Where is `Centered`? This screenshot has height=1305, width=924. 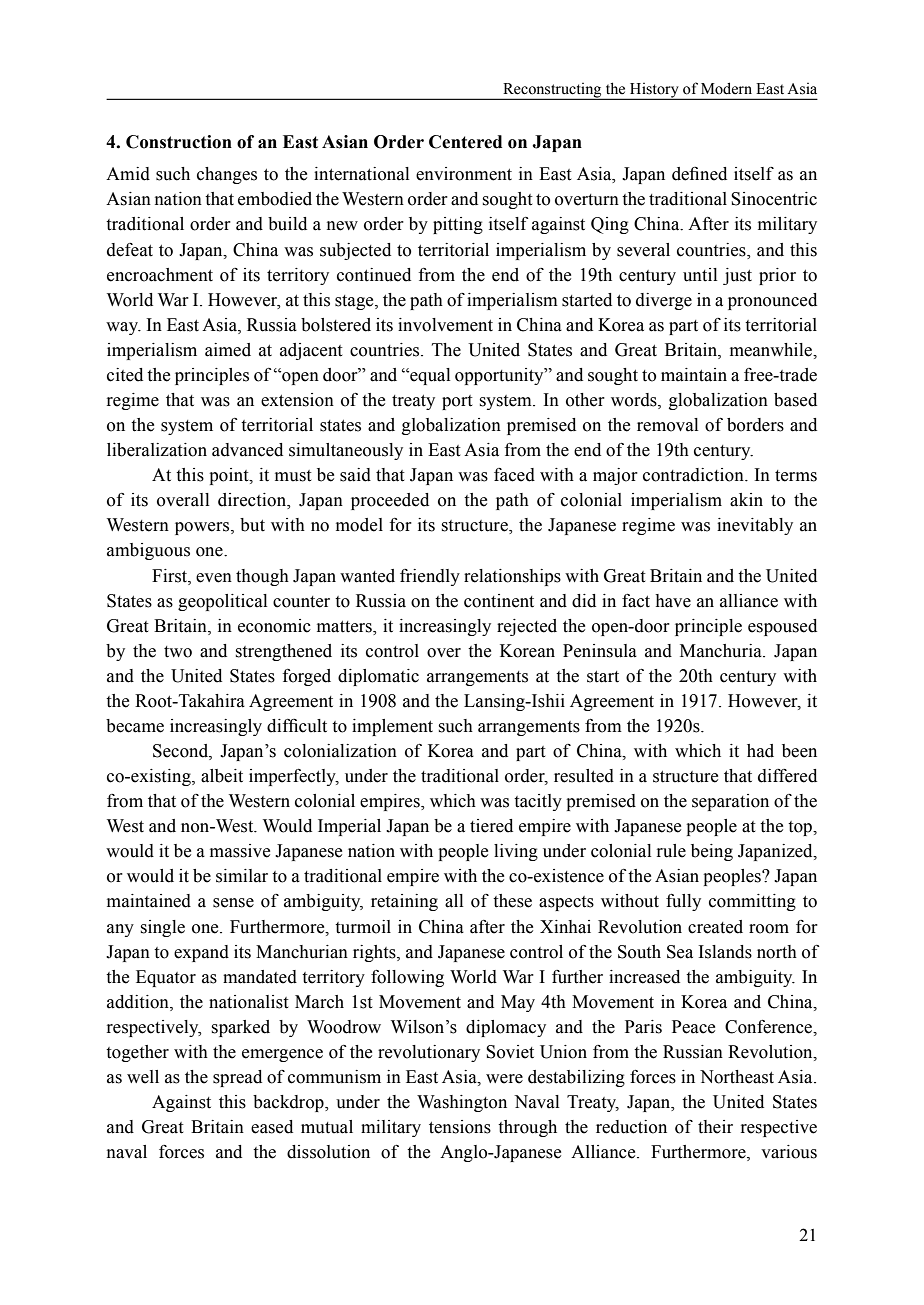 Centered is located at coordinates (465, 142).
